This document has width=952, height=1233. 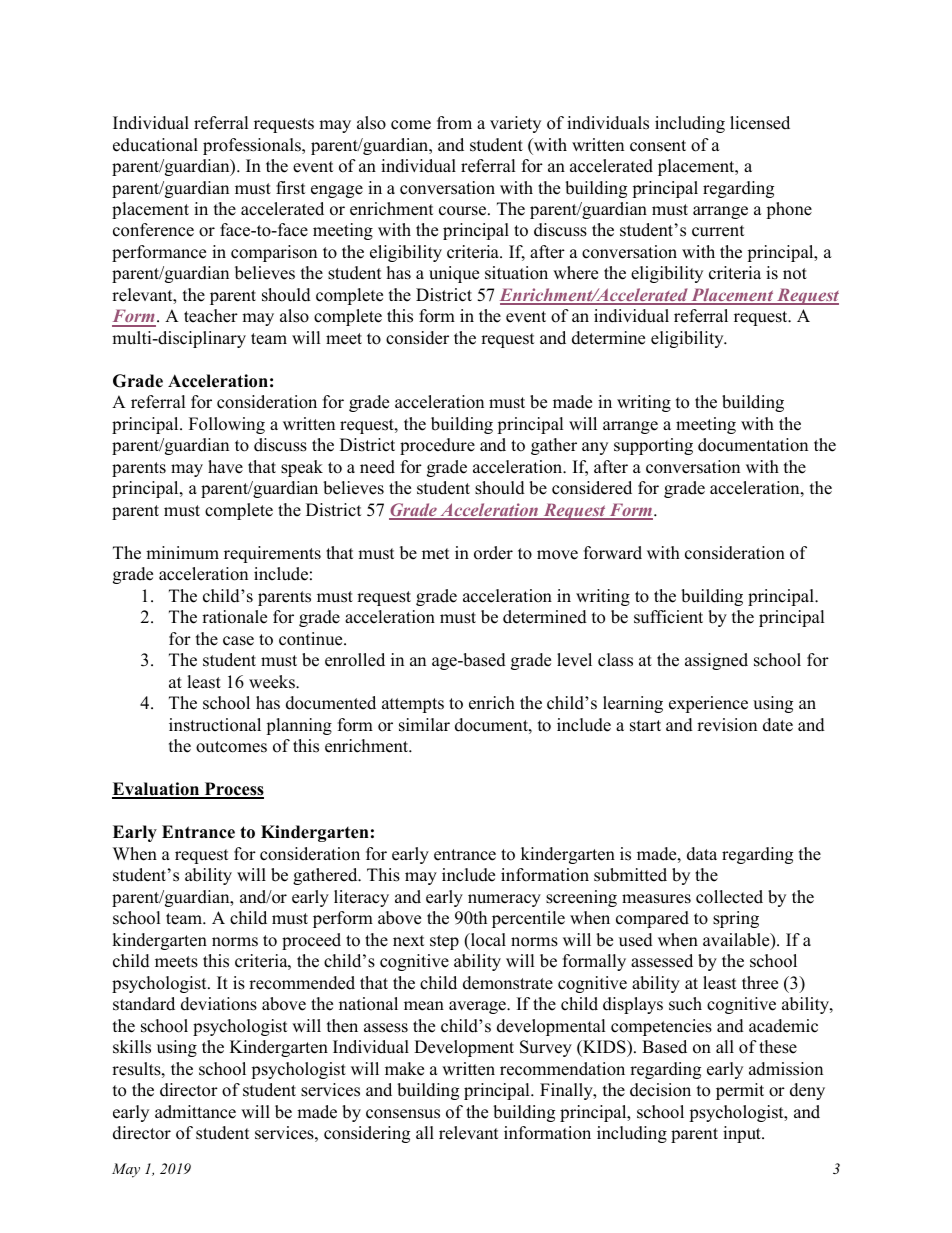 I want to click on assigned, so click(x=716, y=661).
